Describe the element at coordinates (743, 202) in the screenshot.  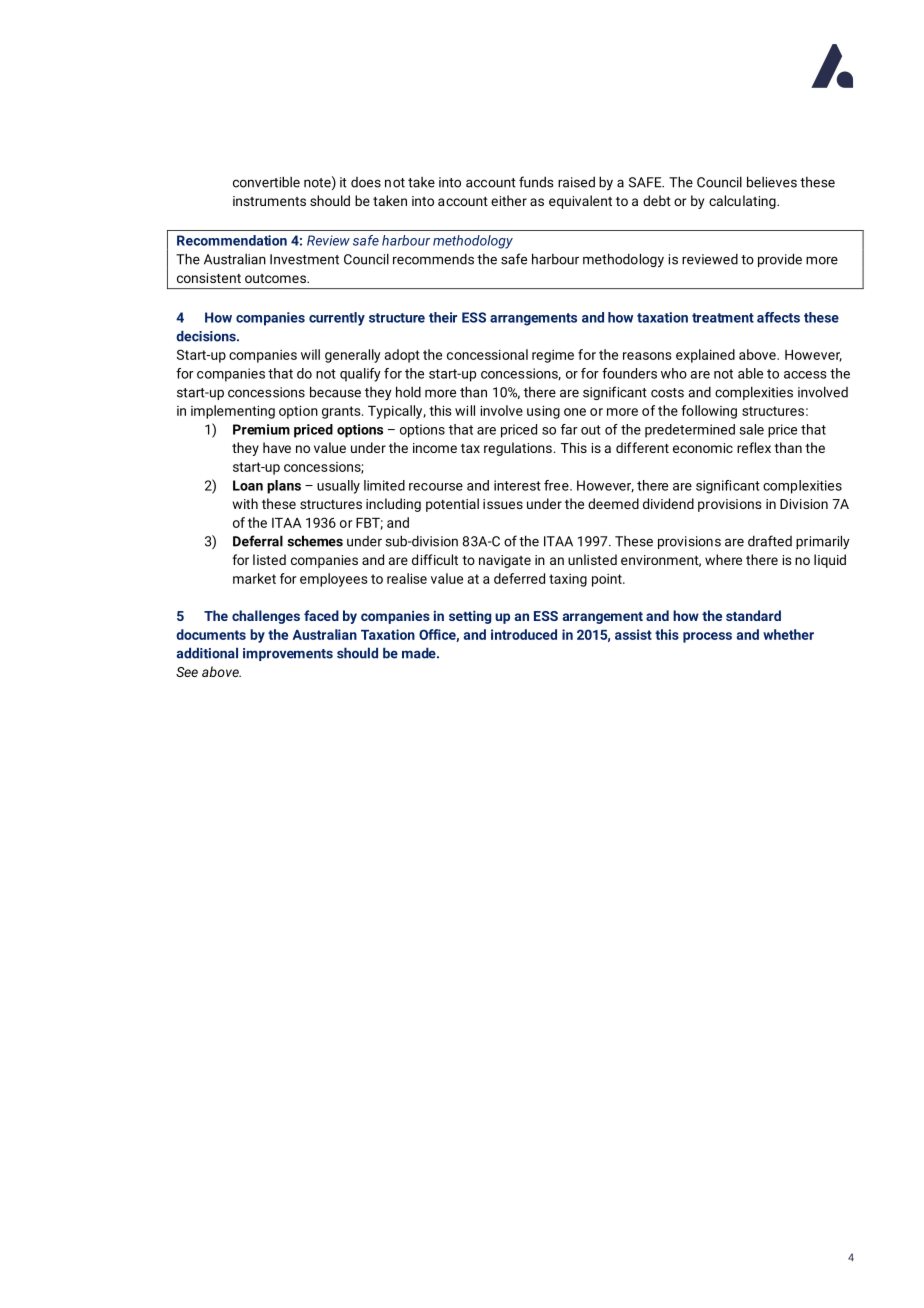
I see `calculating` at that location.
